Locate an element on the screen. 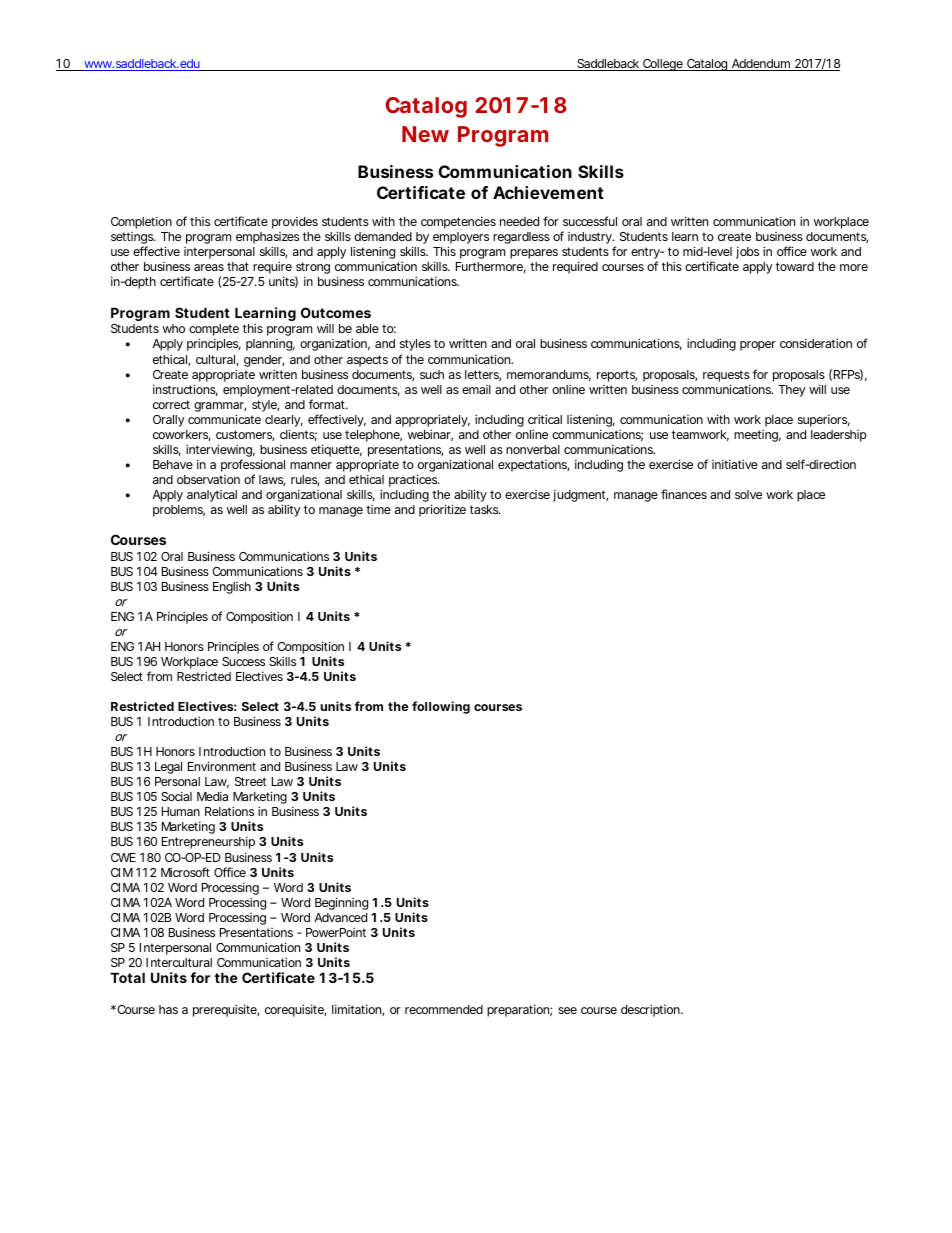  instructions is located at coordinates (185, 390).
